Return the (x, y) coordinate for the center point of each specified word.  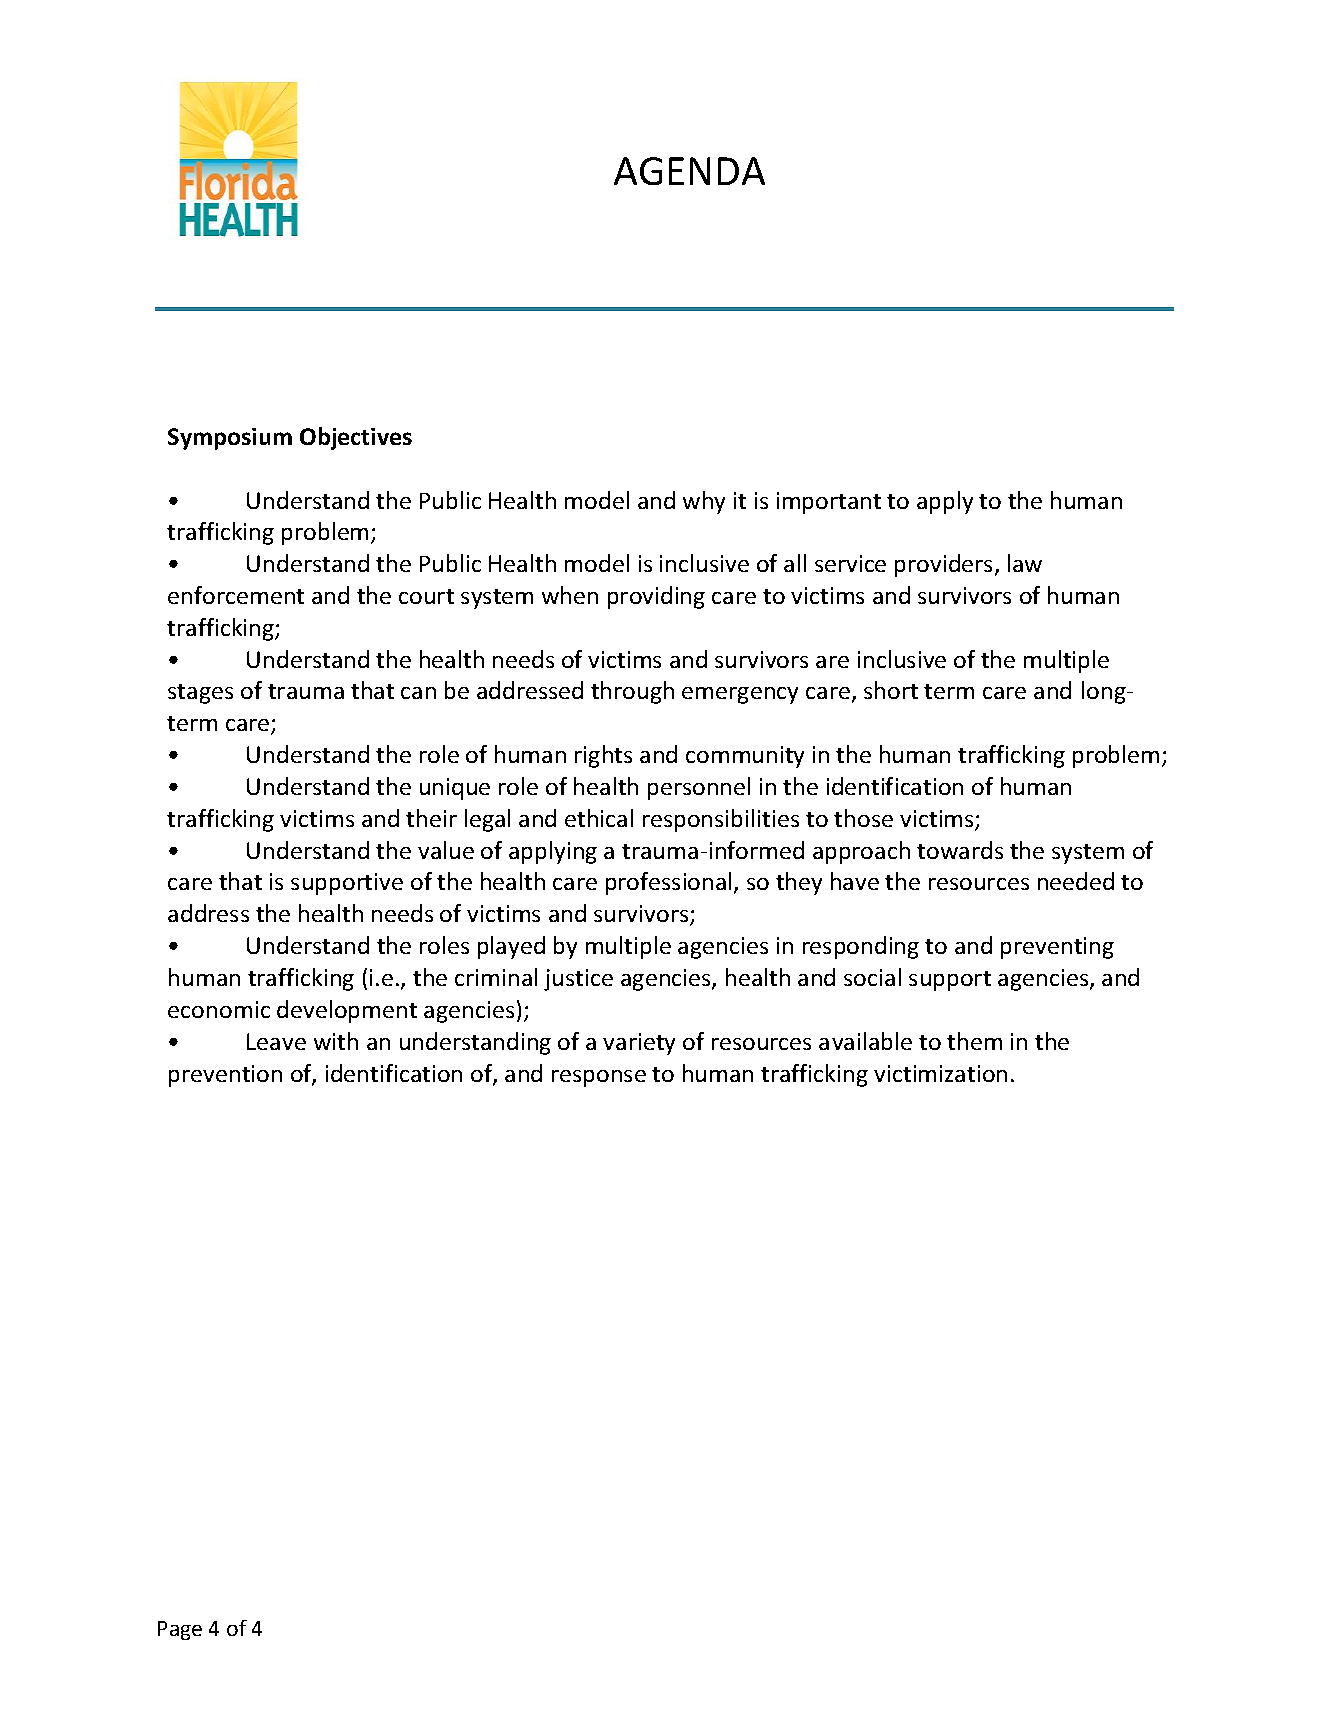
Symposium (230, 439)
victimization (940, 1073)
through (632, 692)
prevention (225, 1076)
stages (200, 694)
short (891, 690)
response (599, 1078)
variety (639, 1044)
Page (180, 1630)
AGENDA (689, 171)
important (829, 503)
